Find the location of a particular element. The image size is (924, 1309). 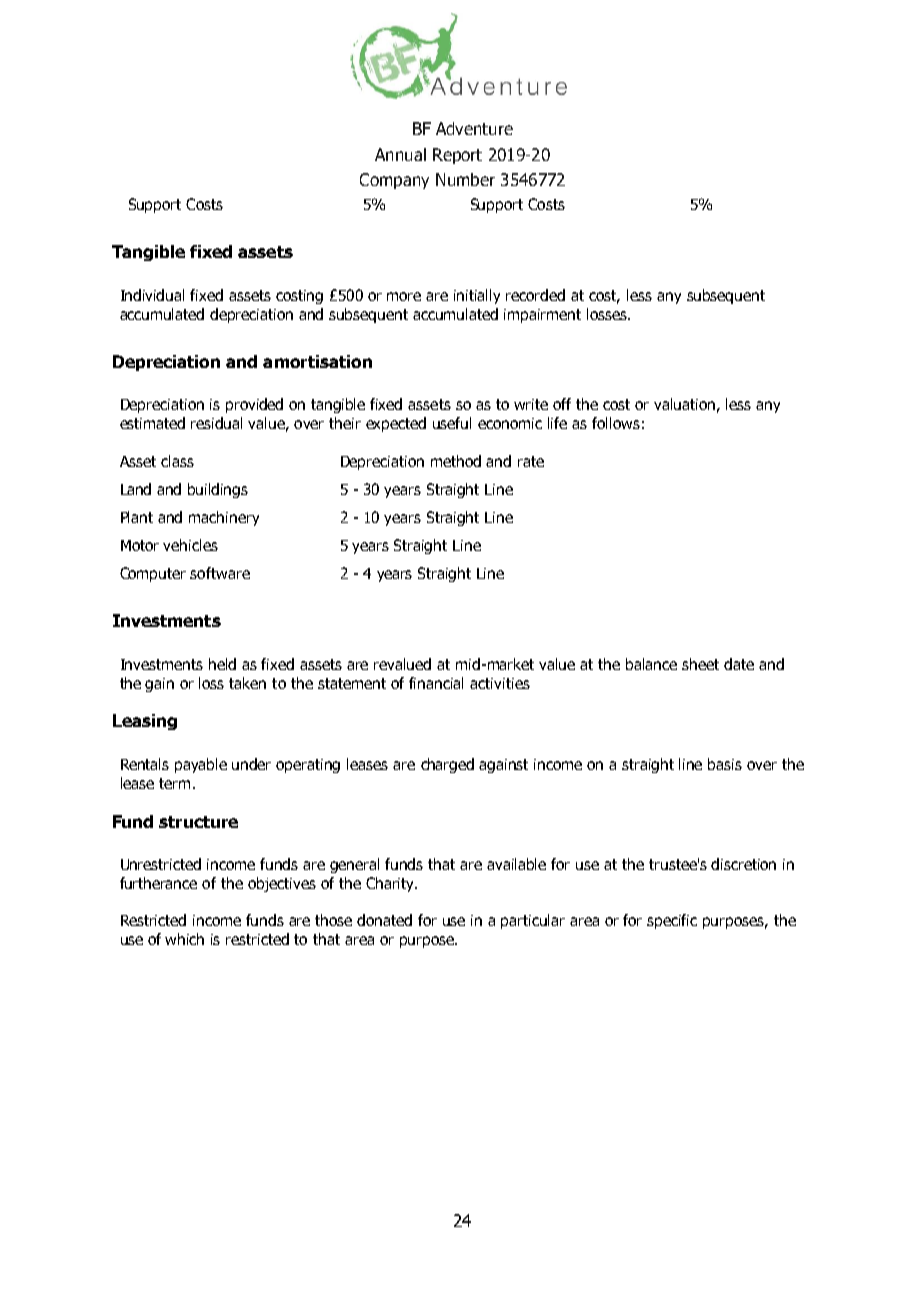

balance is located at coordinates (651, 664).
